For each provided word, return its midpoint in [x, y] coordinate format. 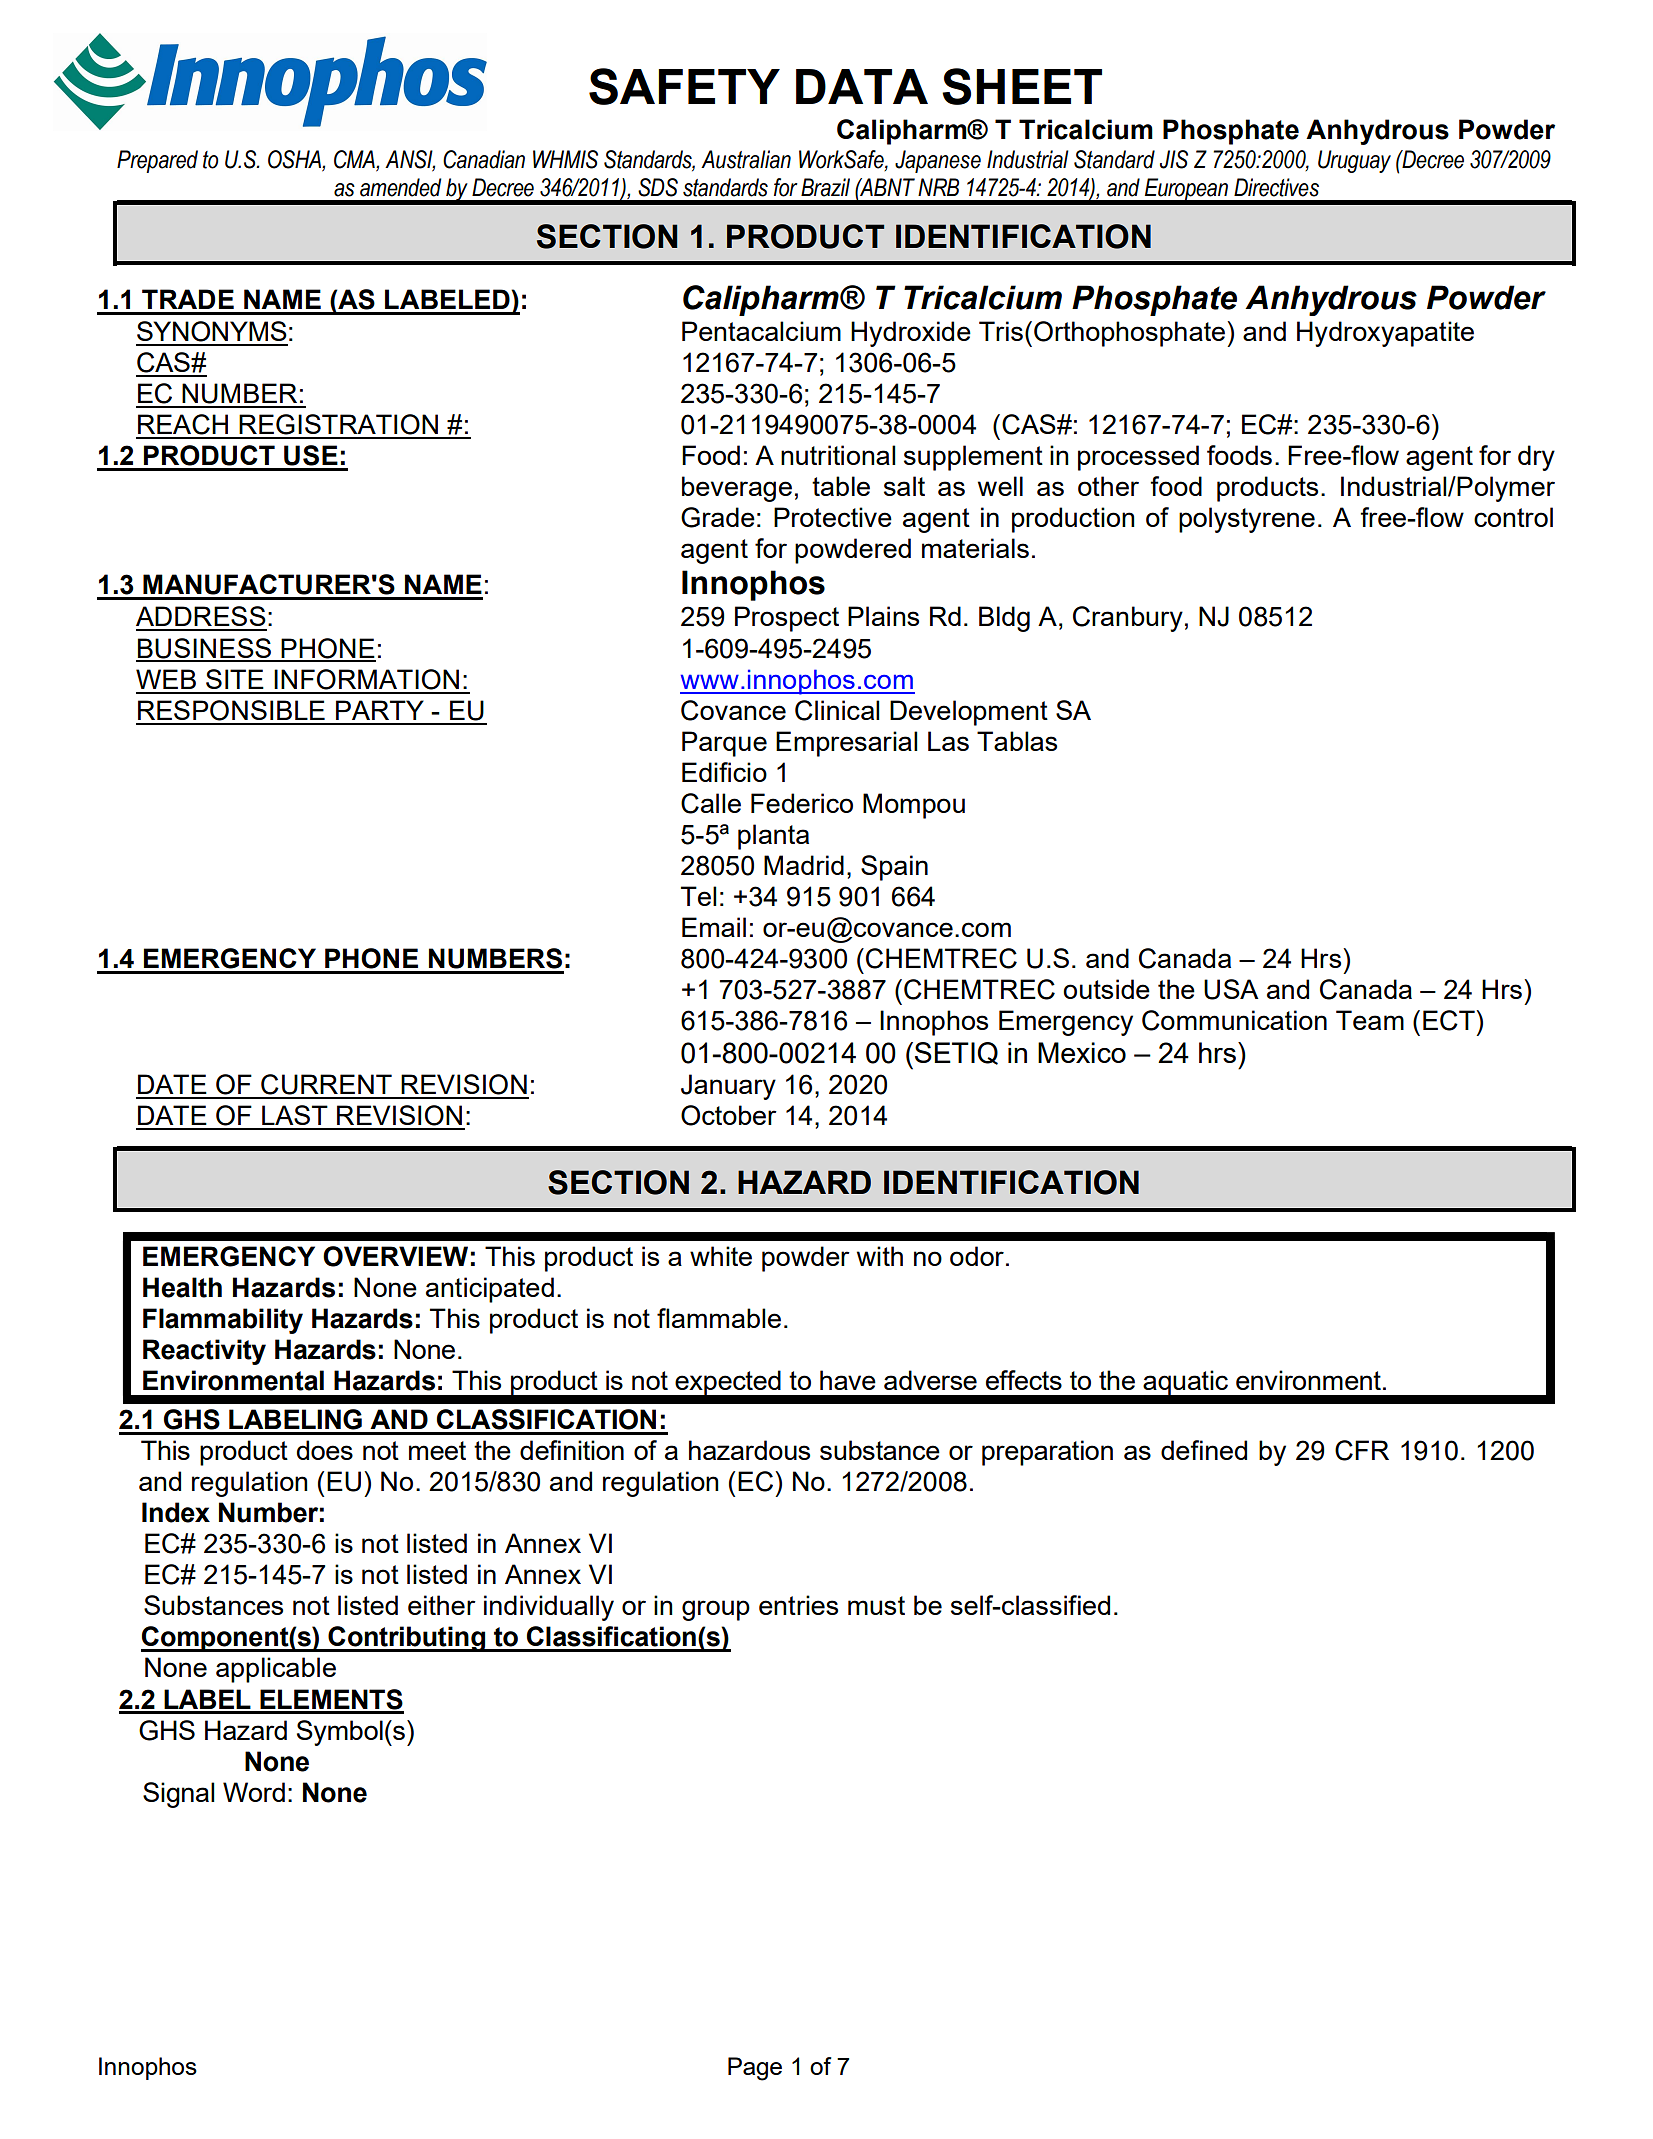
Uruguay [1354, 161]
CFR [1362, 1450]
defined [1204, 1450]
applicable [276, 1670]
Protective [833, 517]
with [880, 1256]
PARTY [380, 710]
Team [1370, 1020]
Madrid [804, 865]
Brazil [825, 187]
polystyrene [1247, 520]
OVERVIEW [395, 1256]
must [876, 1605]
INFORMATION [366, 679]
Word [254, 1792]
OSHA [295, 160]
